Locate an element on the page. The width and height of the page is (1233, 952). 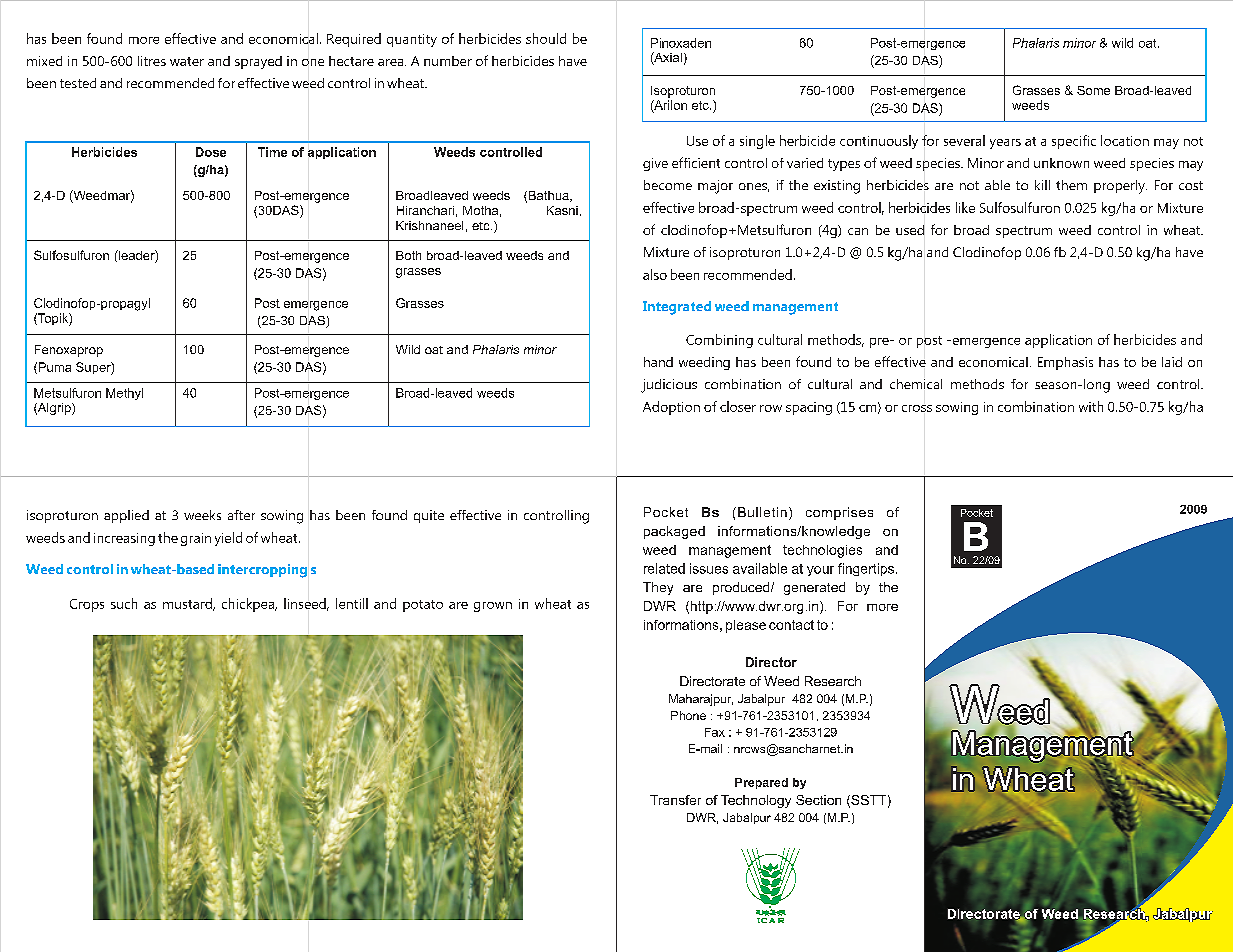
Both is located at coordinates (408, 255).
